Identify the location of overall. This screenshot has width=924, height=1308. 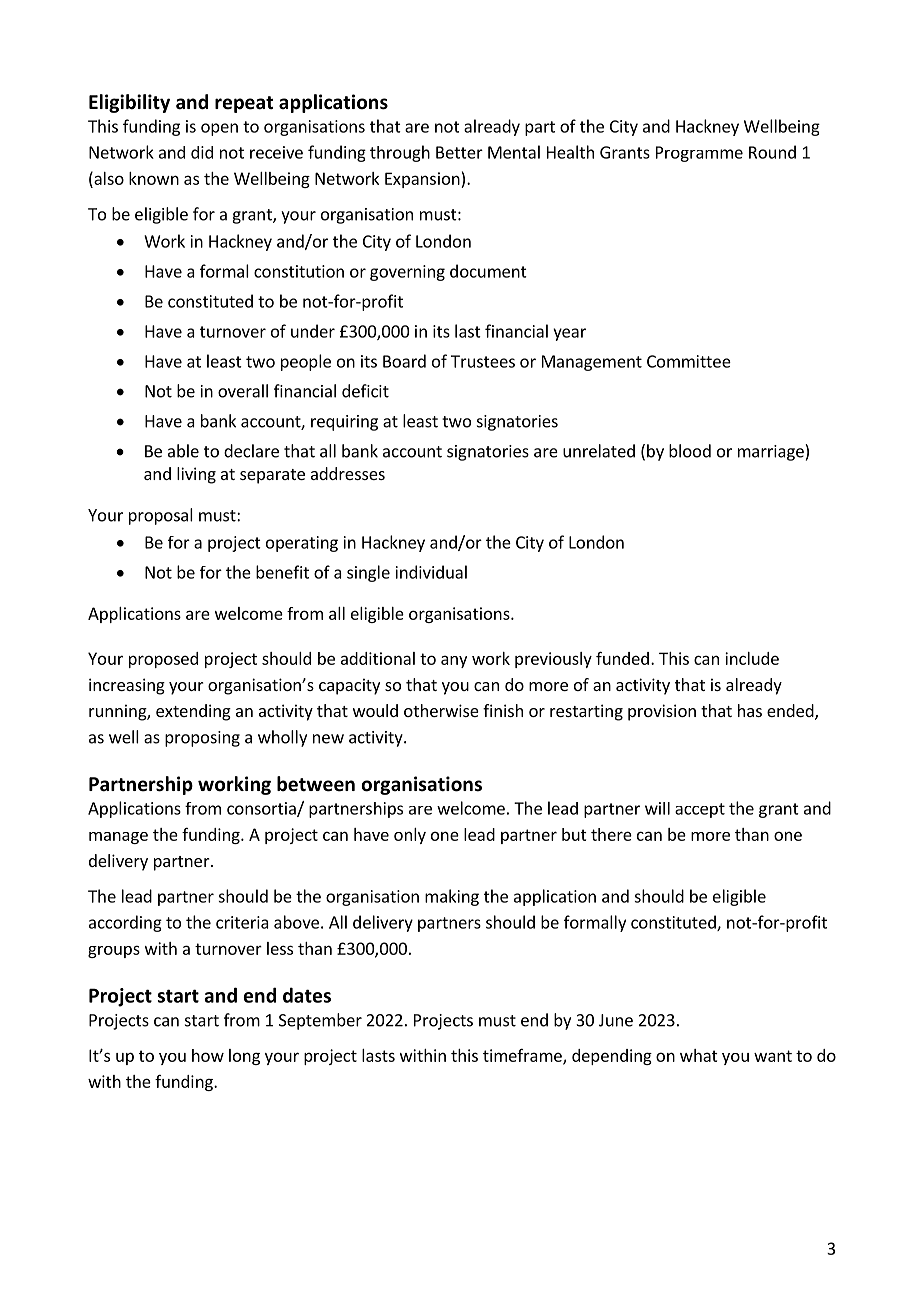
(243, 391).
